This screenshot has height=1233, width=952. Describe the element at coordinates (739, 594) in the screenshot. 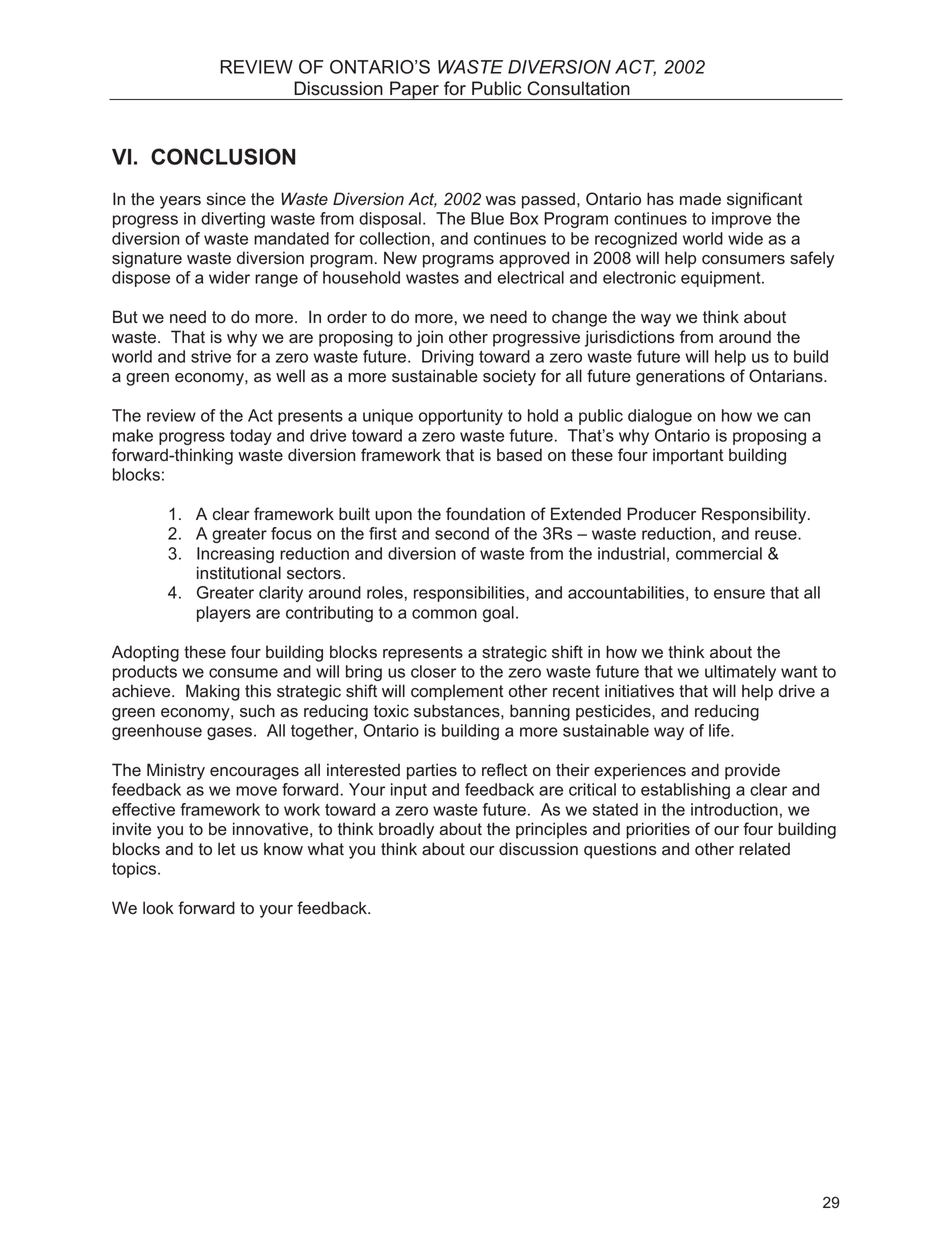

I see `ensure` at that location.
